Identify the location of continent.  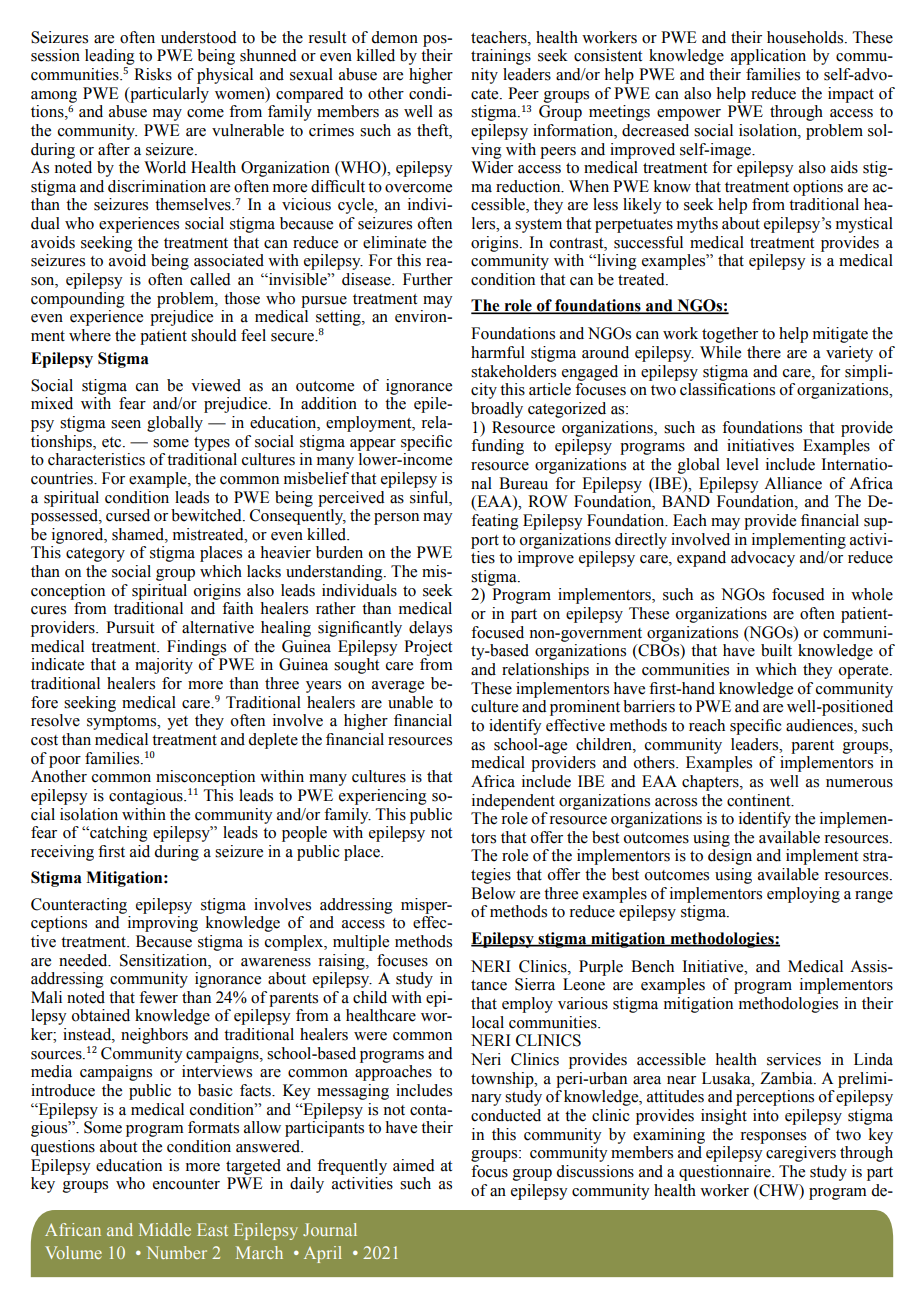
(760, 800).
